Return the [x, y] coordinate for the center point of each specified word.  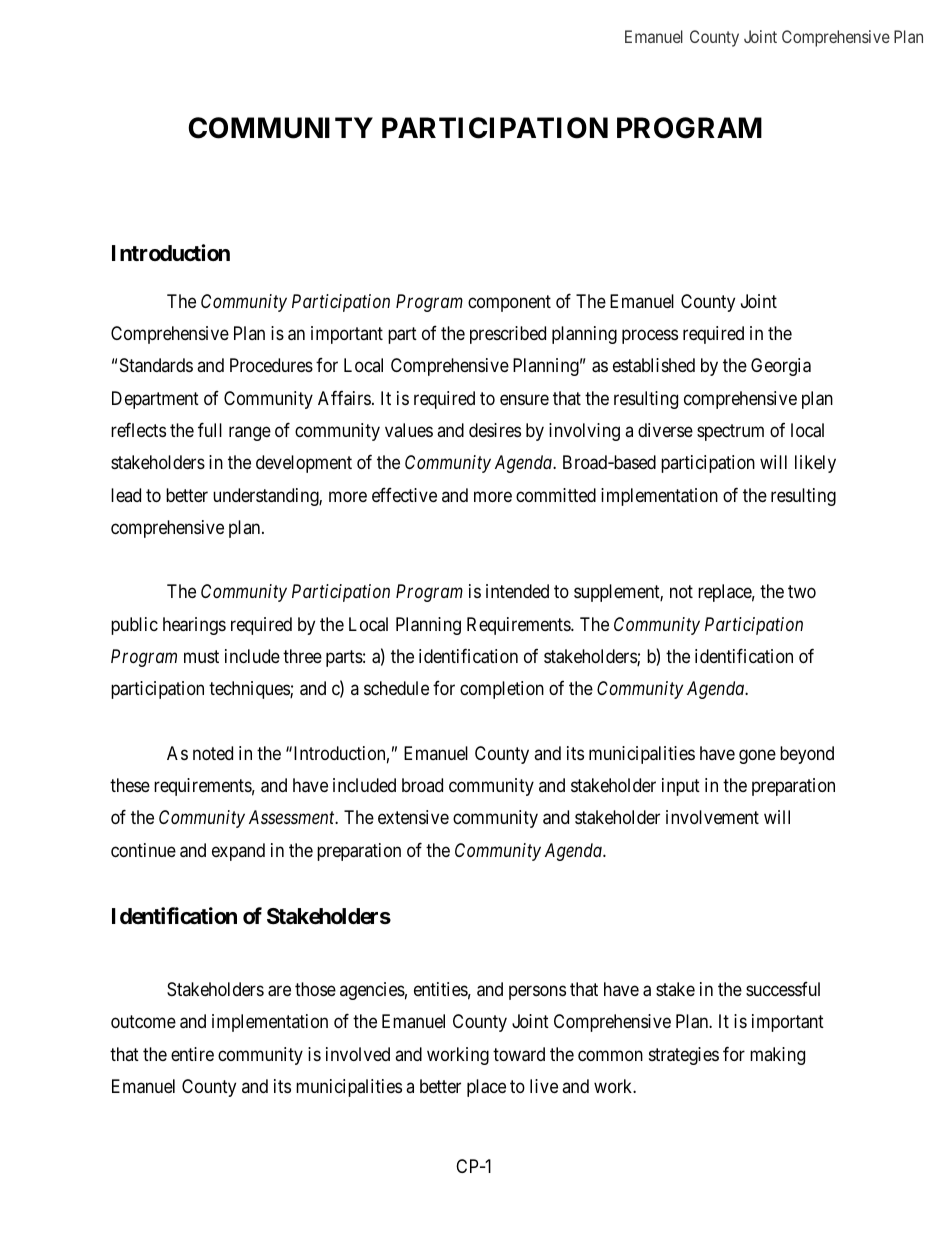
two [802, 592]
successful [783, 989]
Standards [156, 365]
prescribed [508, 335]
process [650, 337]
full [210, 429]
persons [537, 993]
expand [238, 852]
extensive [413, 817]
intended [517, 591]
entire [192, 1054]
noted [213, 753]
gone [757, 756]
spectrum [730, 432]
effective [404, 494]
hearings [194, 626]
